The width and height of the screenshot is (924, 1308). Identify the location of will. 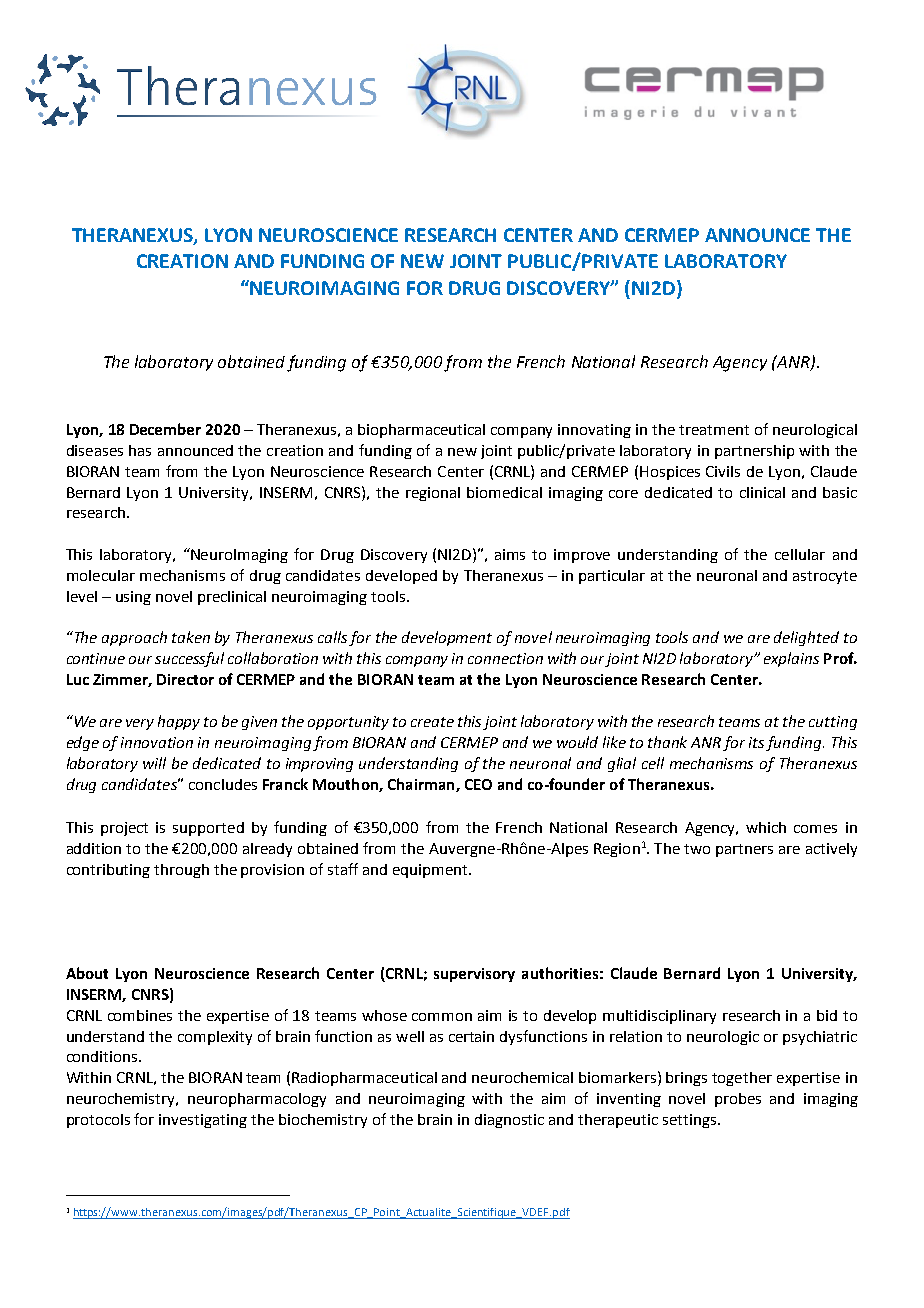
(154, 763).
